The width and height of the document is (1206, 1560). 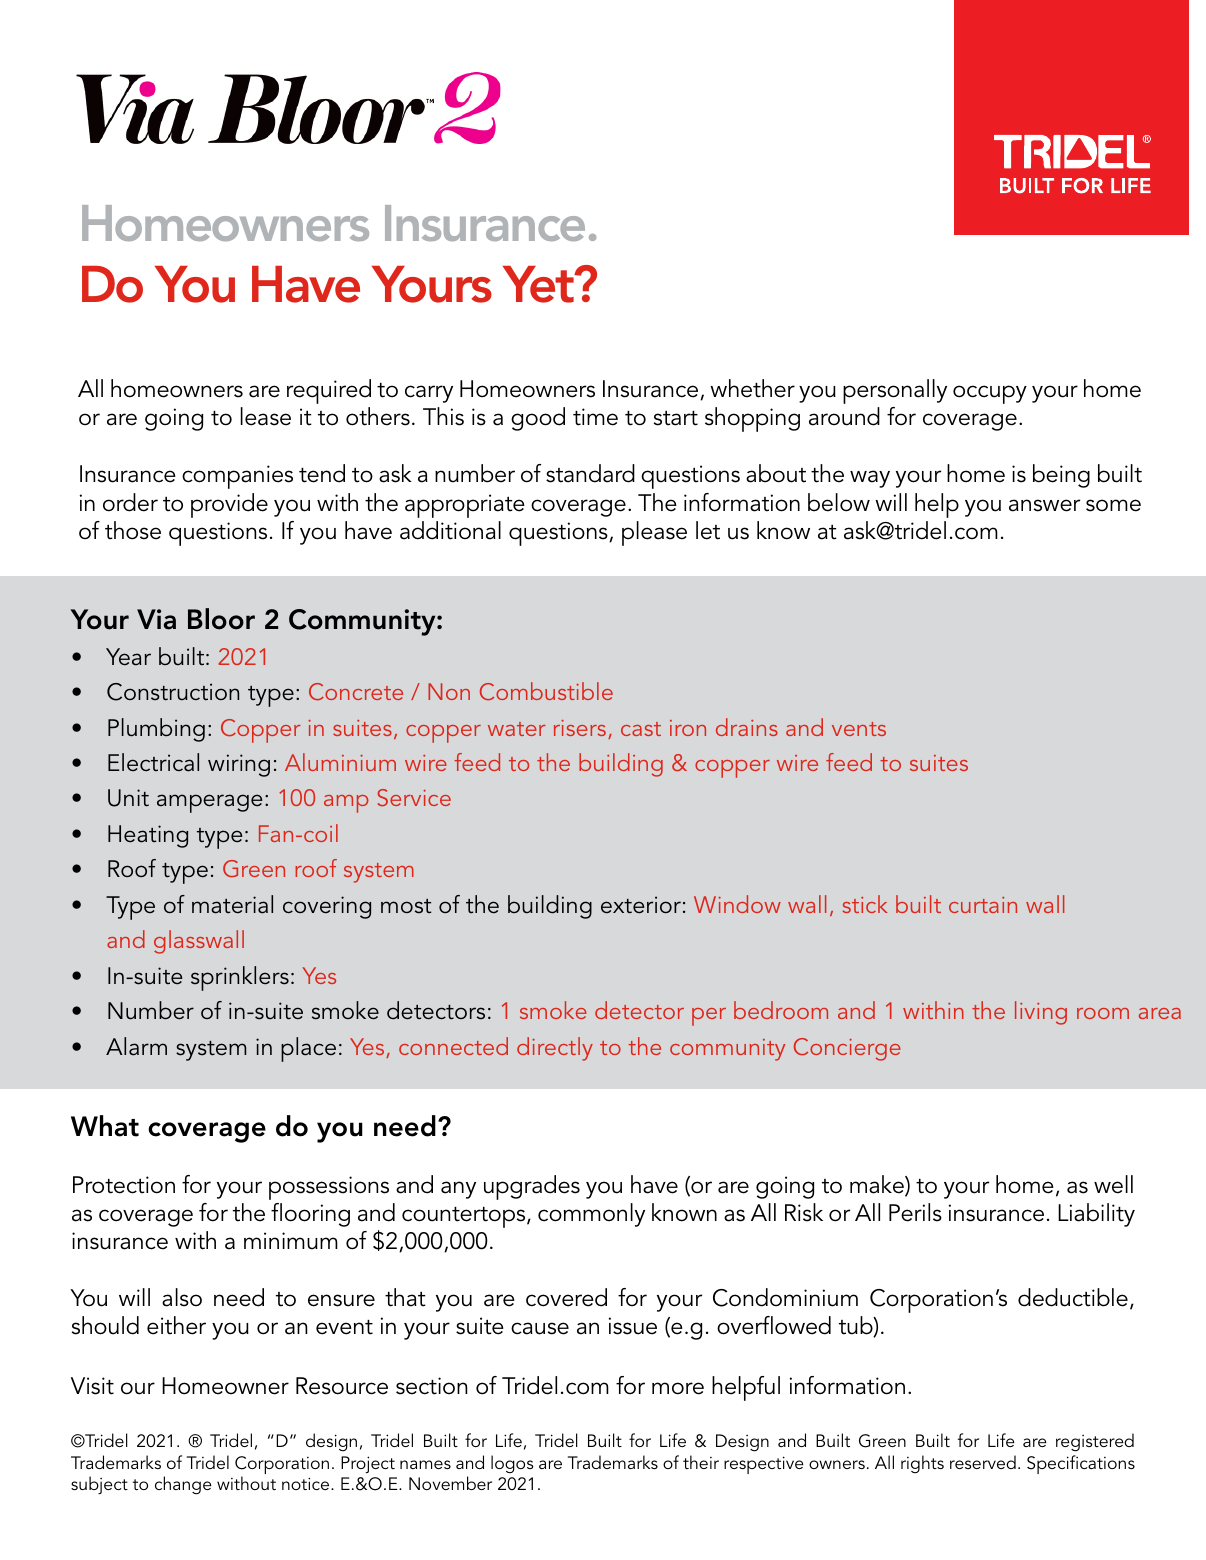 What do you see at coordinates (539, 284) in the document?
I see `Yet` at bounding box center [539, 284].
